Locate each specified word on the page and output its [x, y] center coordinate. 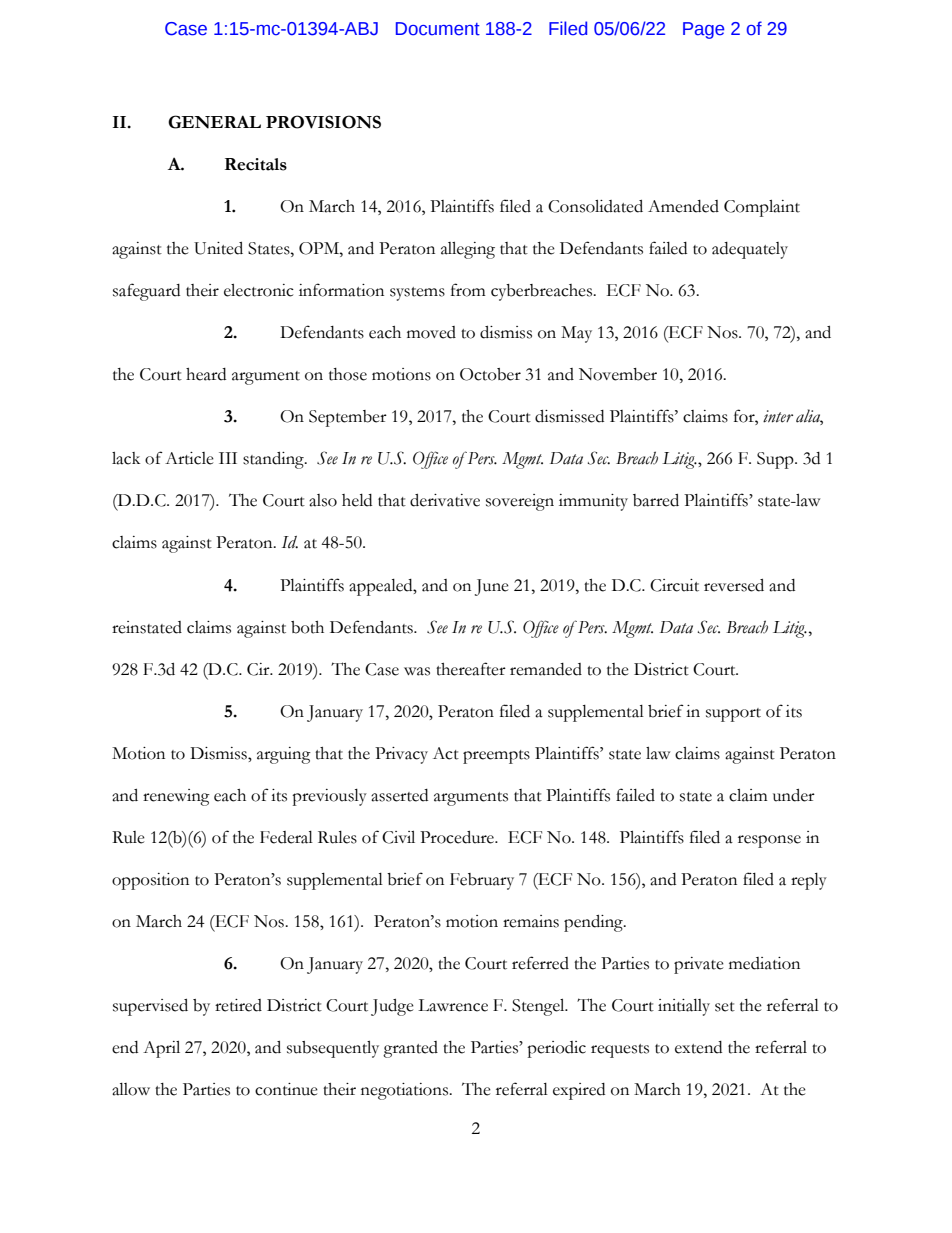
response [769, 841]
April [161, 1049]
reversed [734, 585]
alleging [468, 250]
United [218, 248]
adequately [750, 250]
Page [703, 30]
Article [189, 458]
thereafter [471, 669]
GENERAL [214, 122]
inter [778, 416]
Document [438, 29]
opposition [150, 881]
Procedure [458, 837]
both [307, 627]
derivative [445, 500]
